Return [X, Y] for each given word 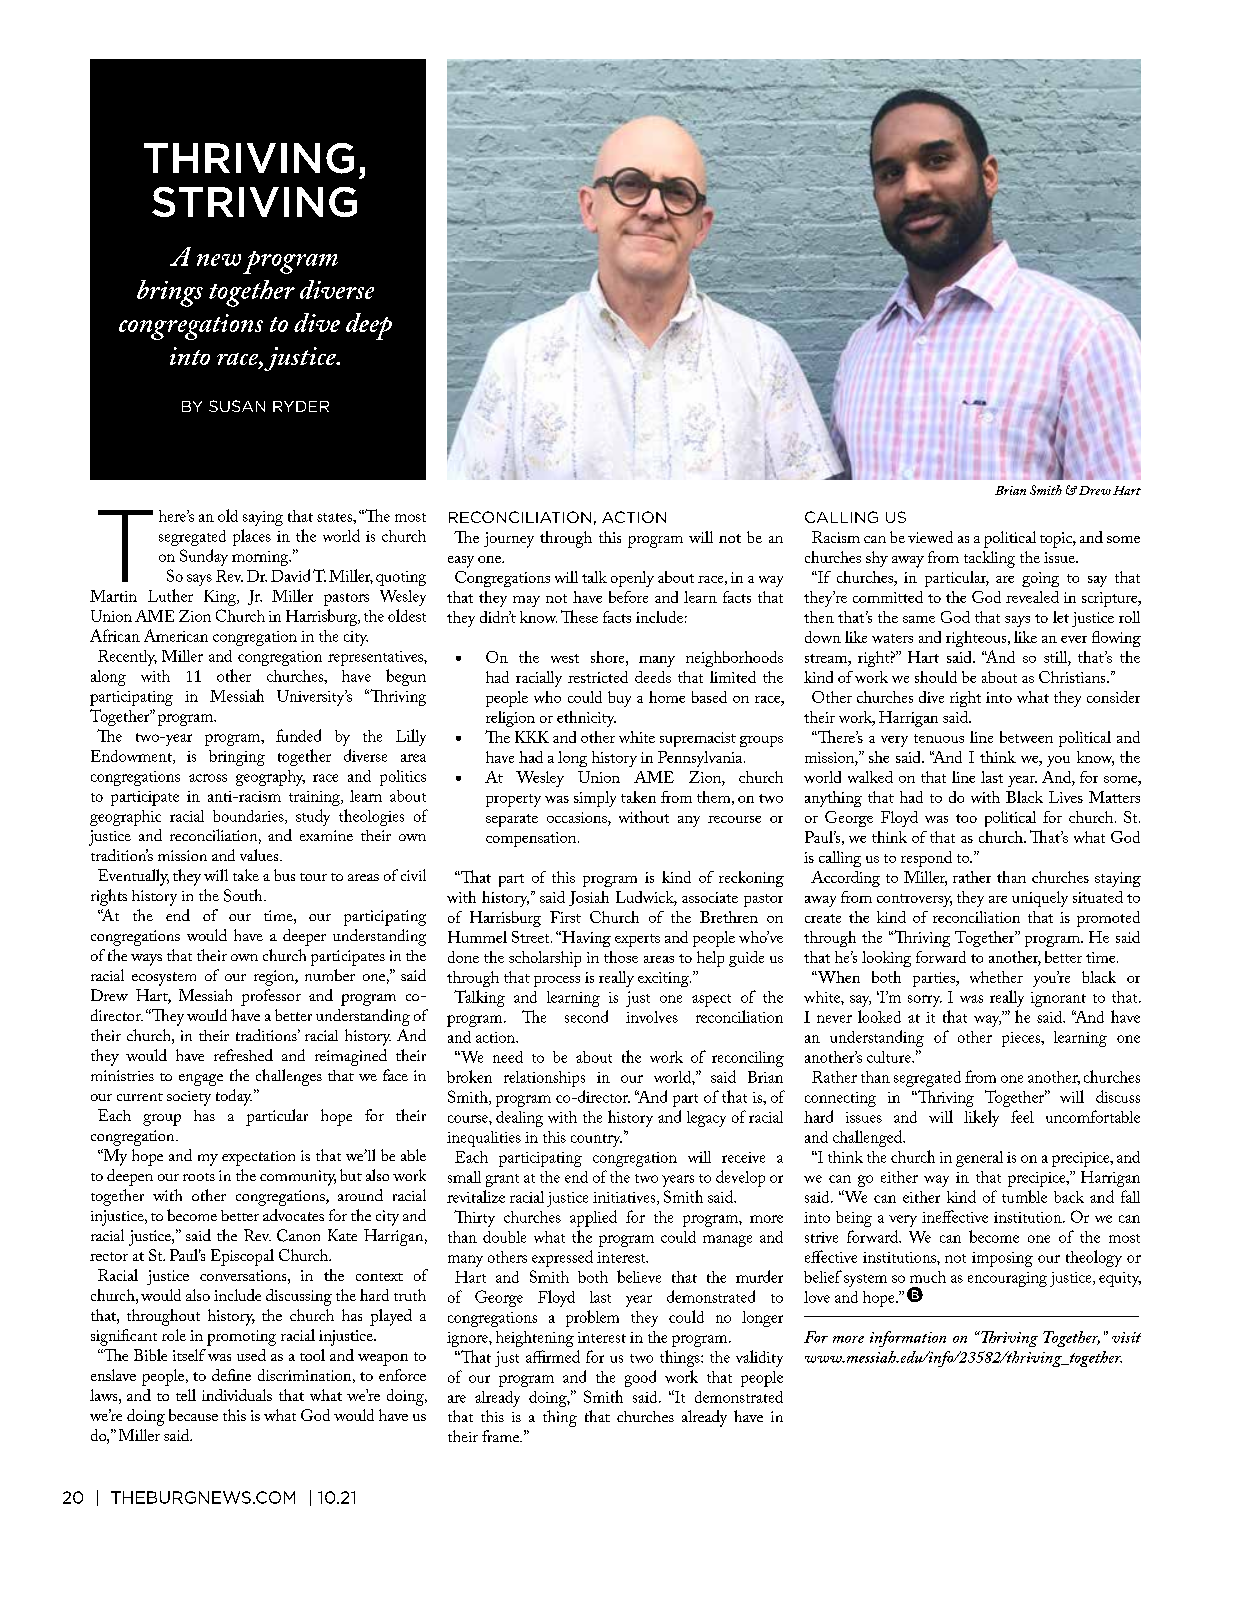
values [260, 855]
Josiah [589, 898]
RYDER [301, 406]
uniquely [1040, 899]
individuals [237, 1395]
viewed [930, 537]
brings [170, 293]
